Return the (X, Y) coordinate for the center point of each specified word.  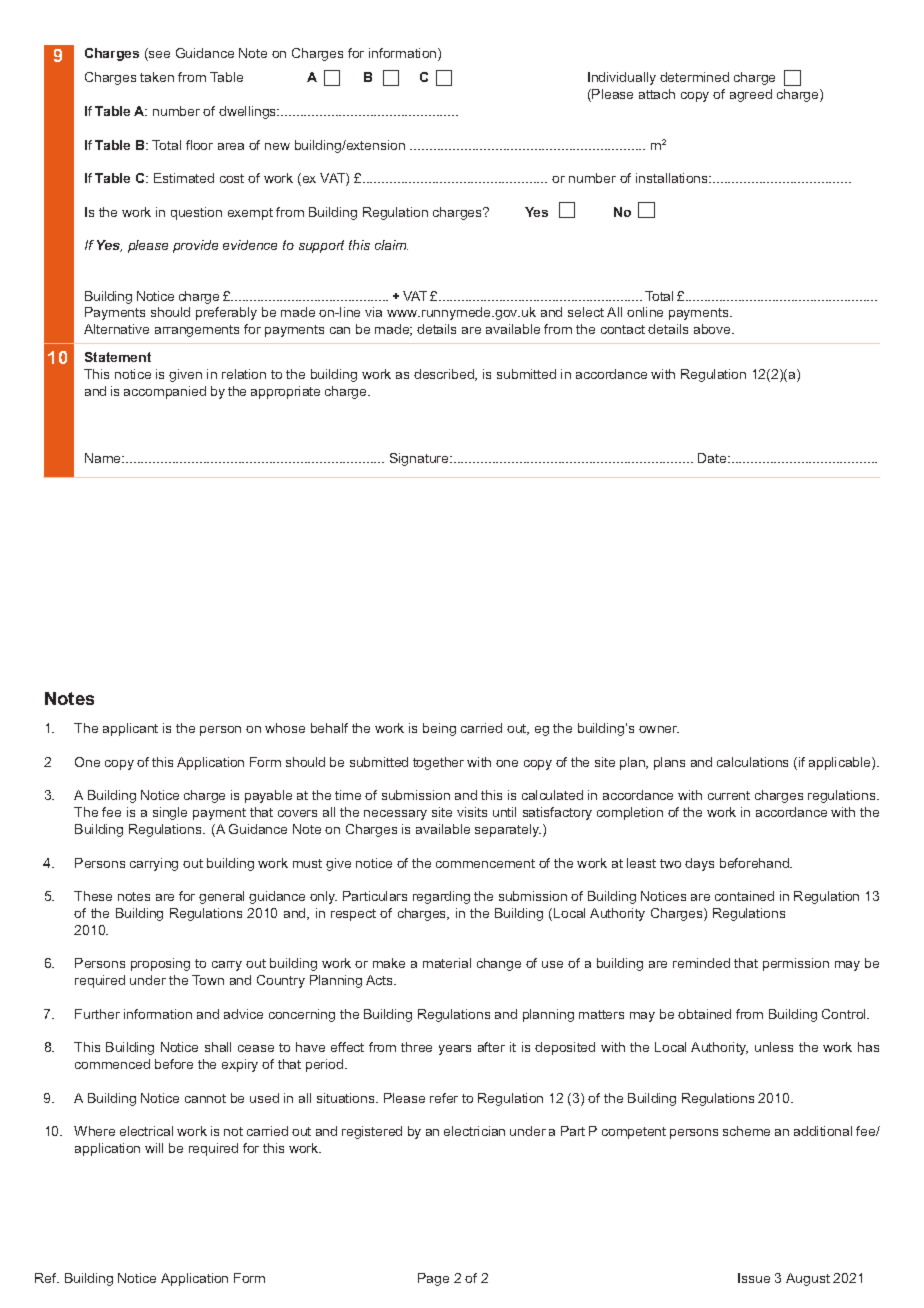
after (491, 1047)
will (154, 1148)
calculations (752, 762)
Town (208, 980)
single (170, 813)
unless (774, 1047)
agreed (751, 95)
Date (713, 458)
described (445, 375)
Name (104, 458)
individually (622, 78)
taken (157, 77)
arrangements (197, 331)
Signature (420, 459)
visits (472, 812)
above (713, 329)
